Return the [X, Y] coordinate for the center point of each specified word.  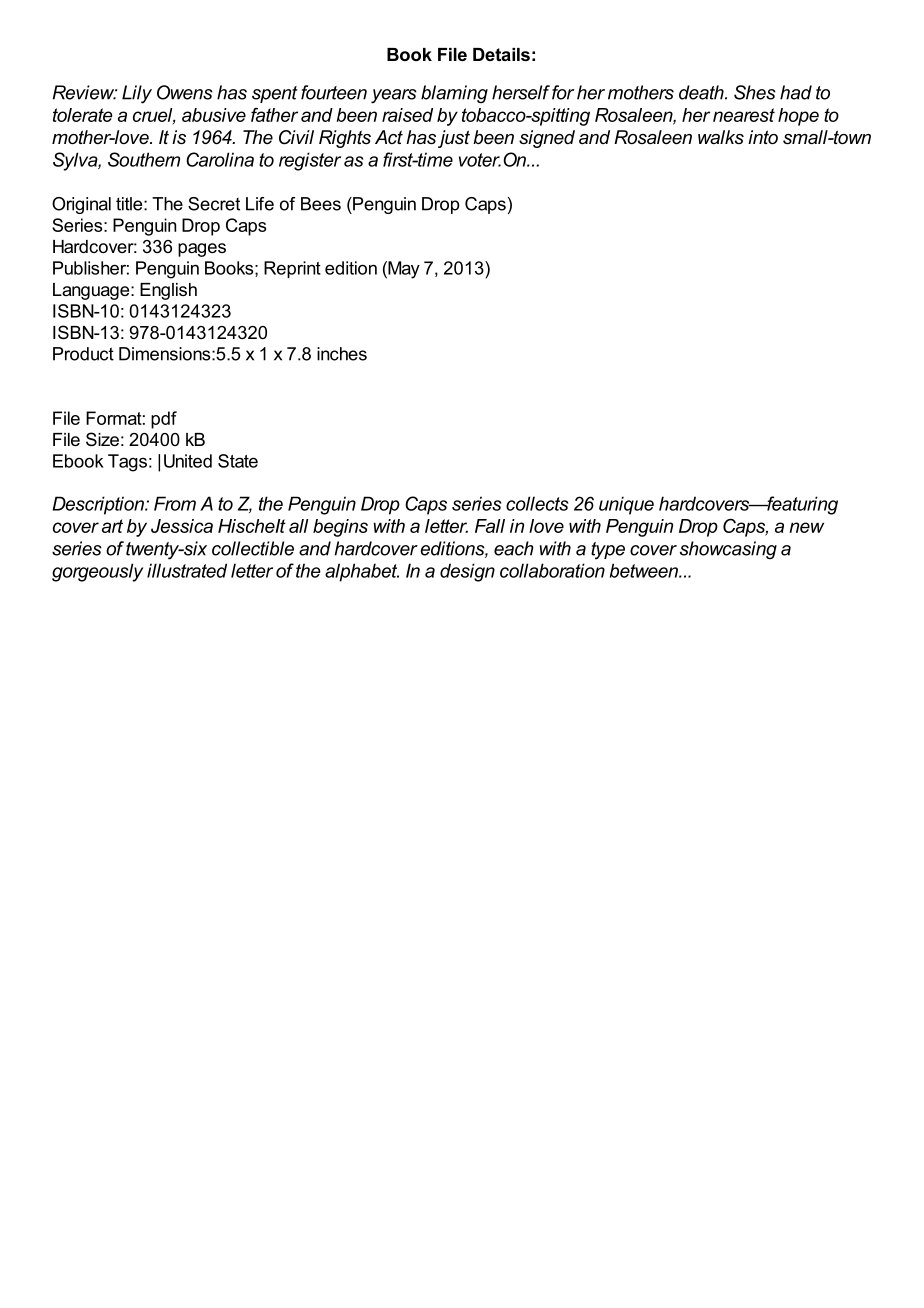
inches [342, 354]
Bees [321, 204]
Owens [185, 92]
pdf [164, 420]
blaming [454, 94]
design [467, 572]
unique [626, 505]
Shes [755, 92]
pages [202, 250]
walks [721, 137]
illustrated [187, 570]
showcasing [728, 550]
